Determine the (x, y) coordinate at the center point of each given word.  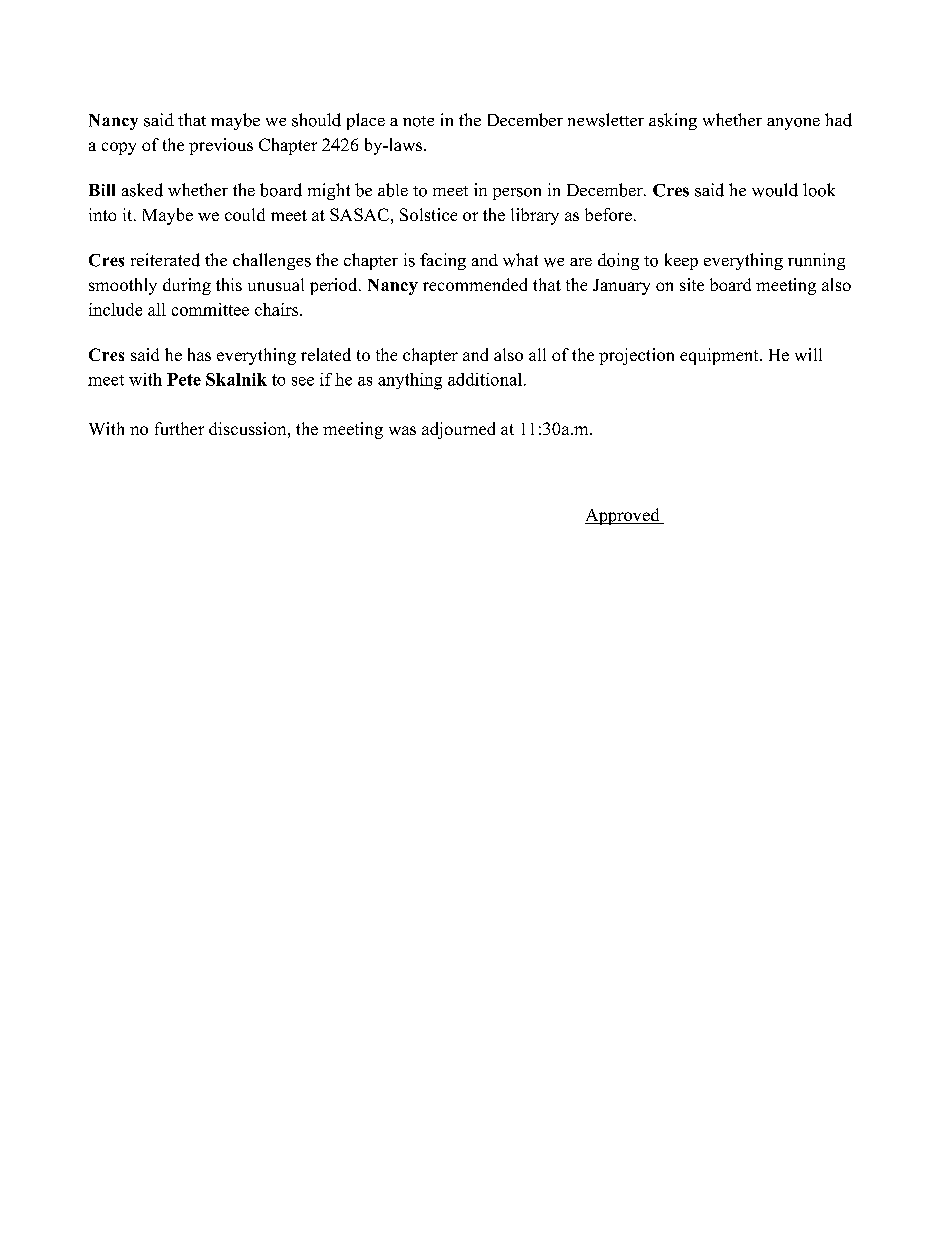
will (808, 354)
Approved (623, 516)
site (692, 284)
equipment (720, 356)
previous (221, 146)
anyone (793, 124)
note (418, 121)
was (402, 430)
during (187, 286)
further (179, 428)
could (245, 214)
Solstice (428, 214)
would (775, 190)
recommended (475, 284)
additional (485, 379)
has (199, 354)
